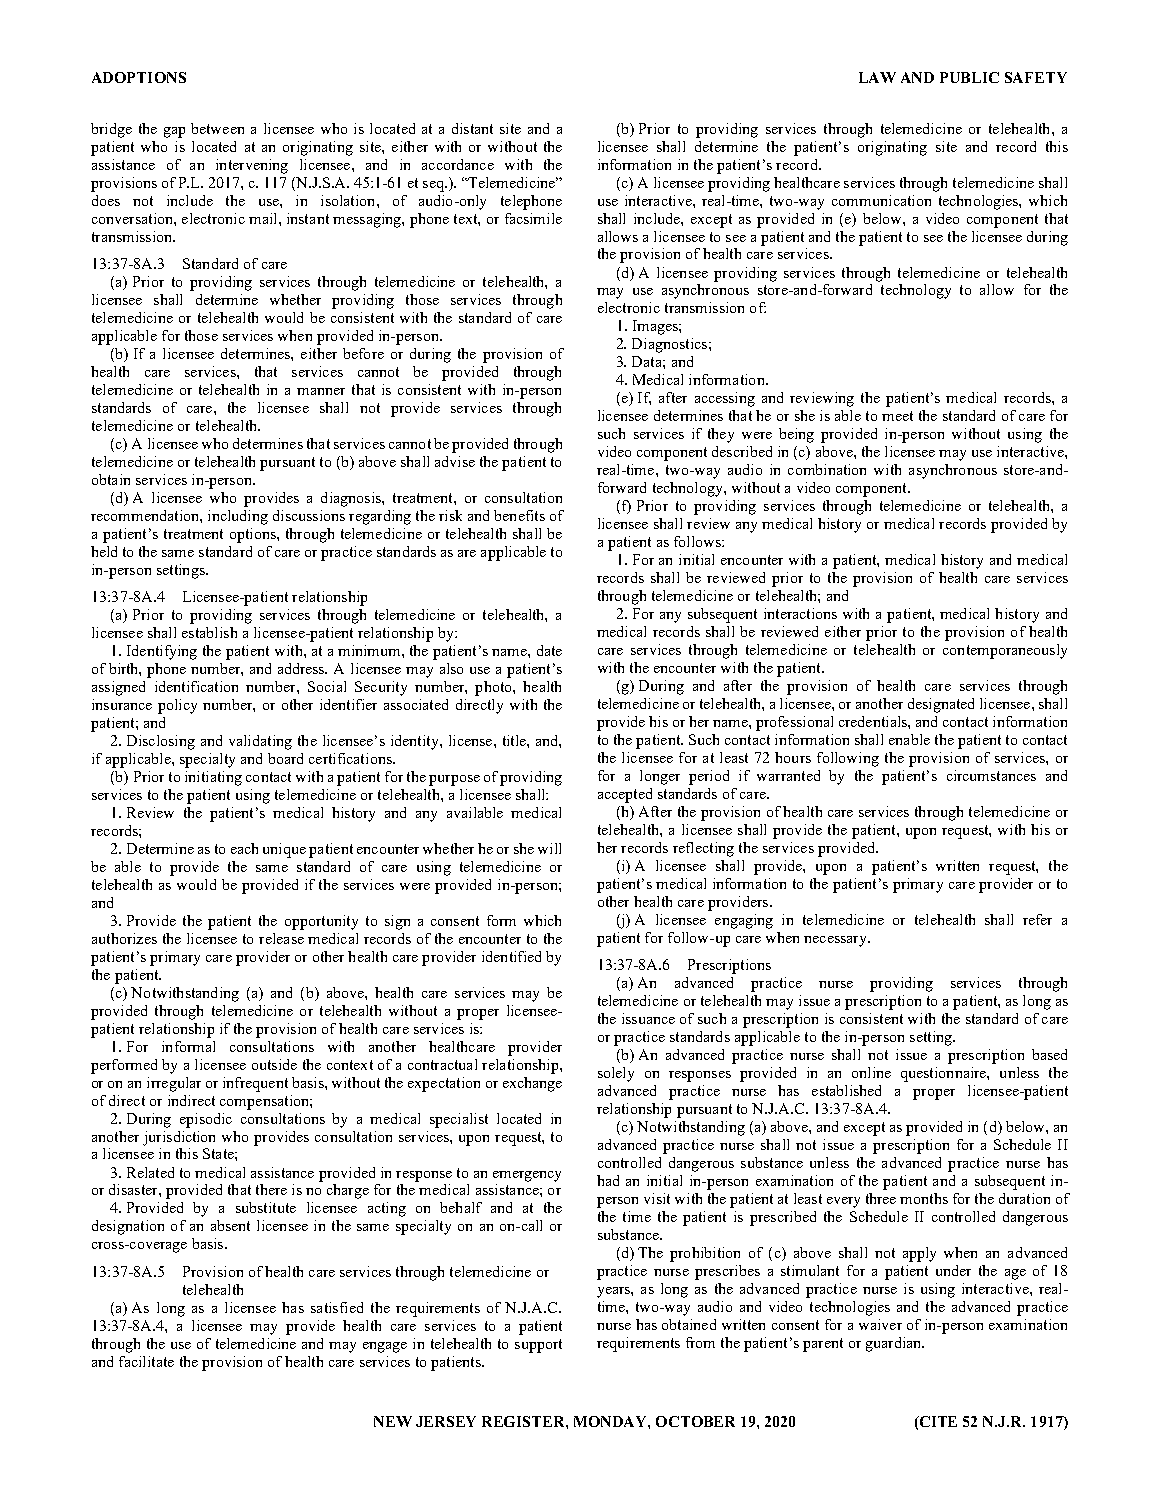  I want to click on facilitate, so click(146, 1361).
